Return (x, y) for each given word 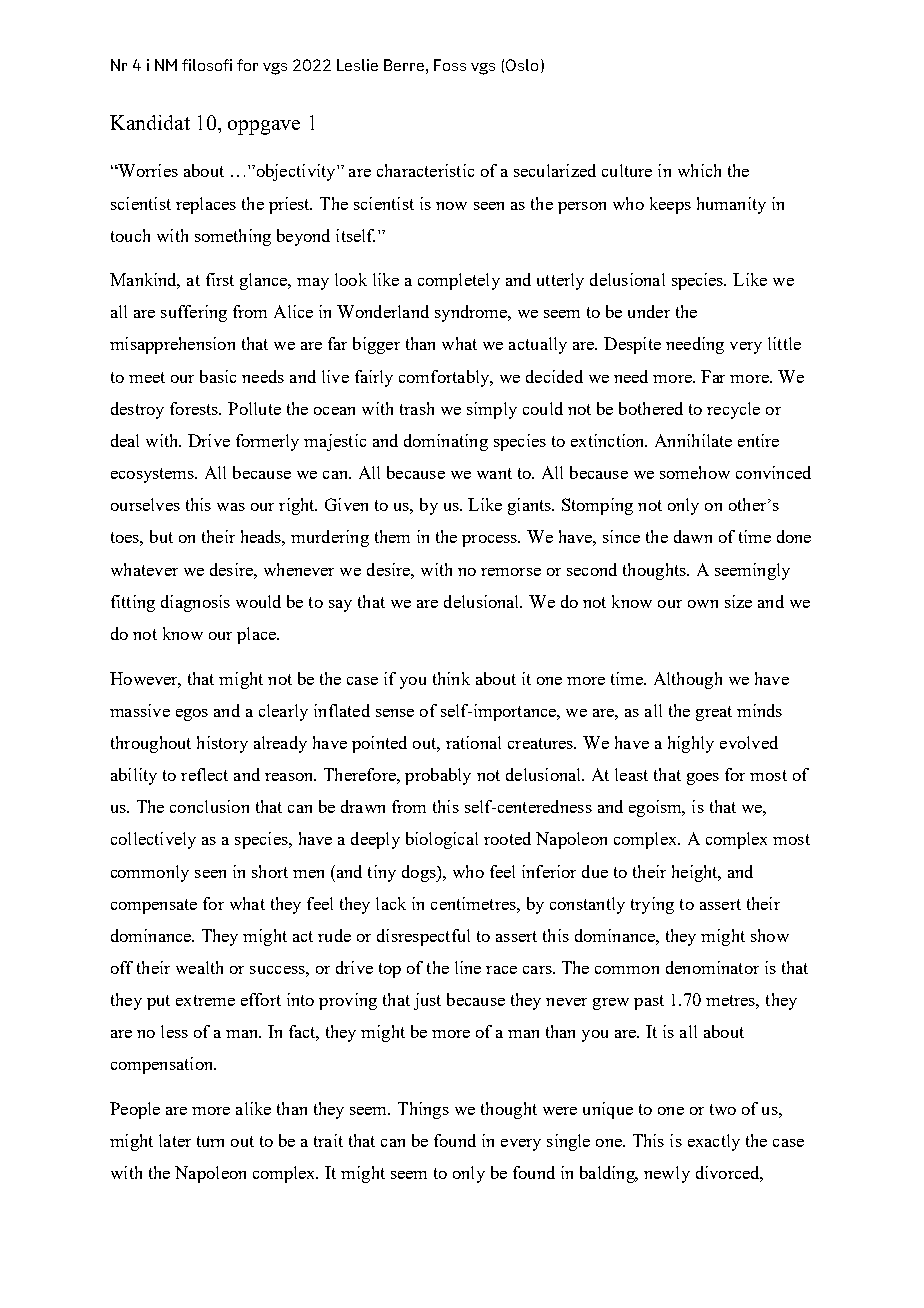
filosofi (207, 65)
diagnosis (195, 603)
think (451, 678)
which (699, 170)
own (703, 604)
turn (210, 1141)
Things (423, 1110)
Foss (450, 65)
